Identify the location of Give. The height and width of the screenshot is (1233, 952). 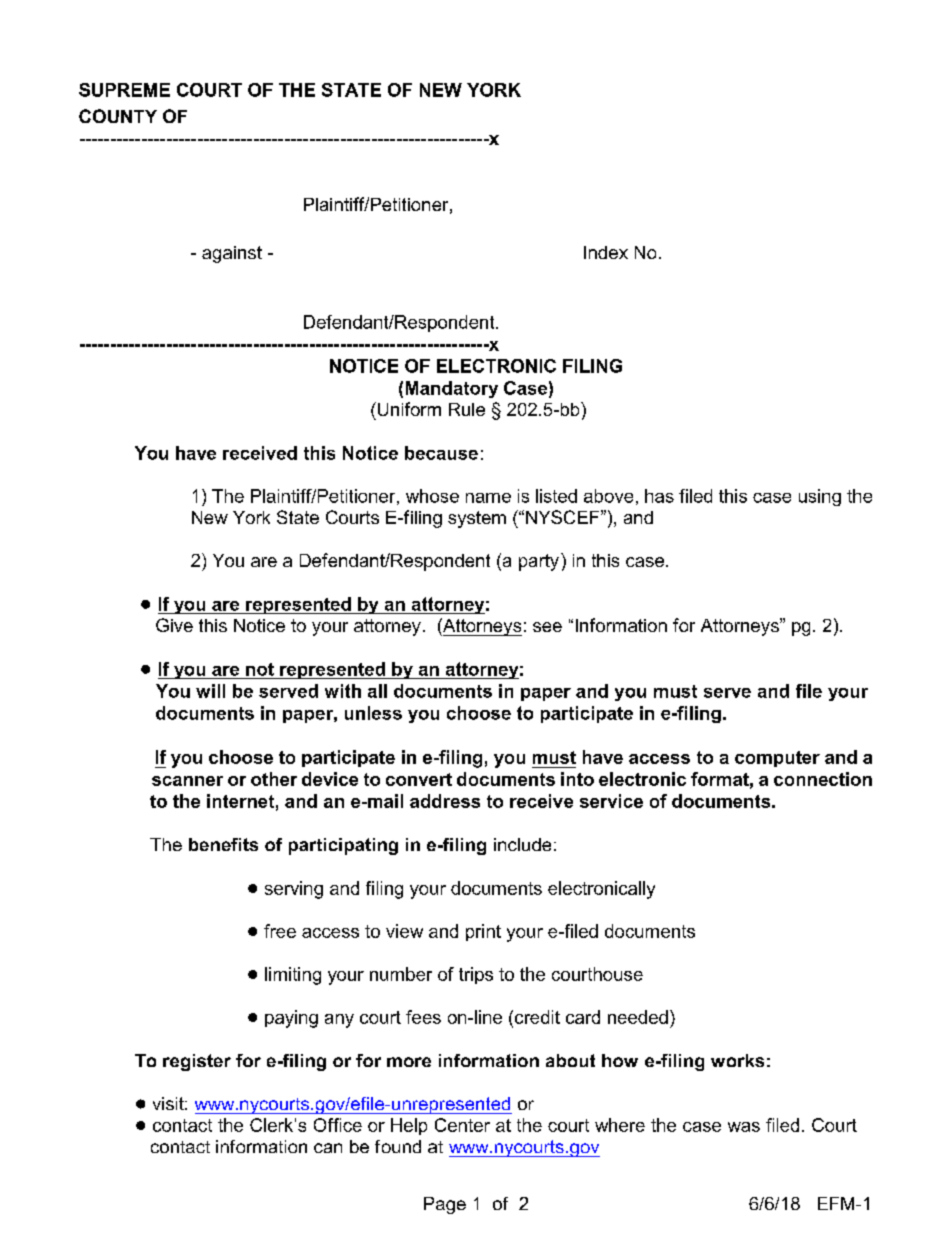
(174, 625).
